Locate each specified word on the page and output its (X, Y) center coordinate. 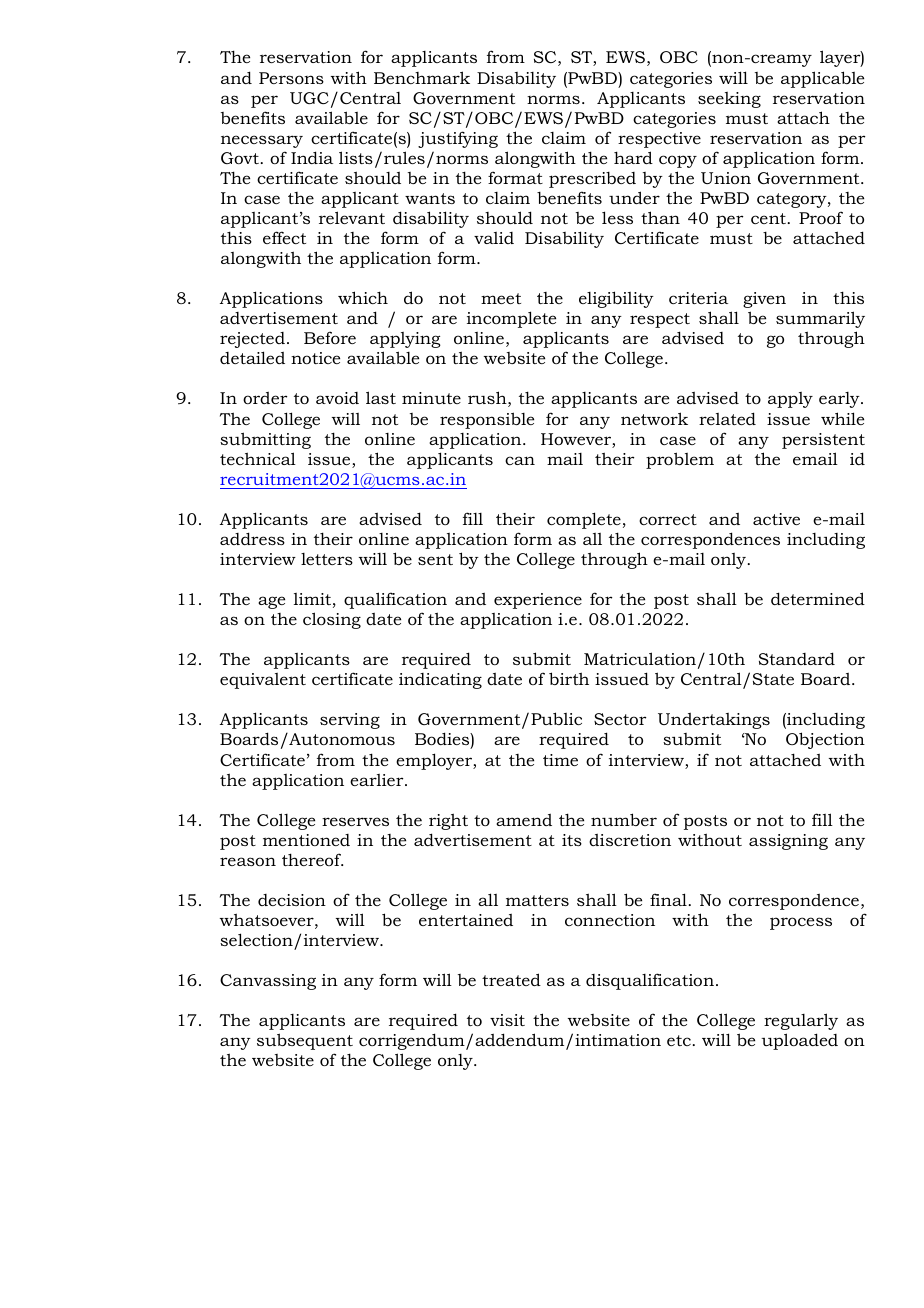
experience (538, 601)
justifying (458, 139)
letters (327, 559)
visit (507, 1020)
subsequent (305, 1041)
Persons (291, 78)
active (776, 519)
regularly (801, 1021)
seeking (729, 100)
